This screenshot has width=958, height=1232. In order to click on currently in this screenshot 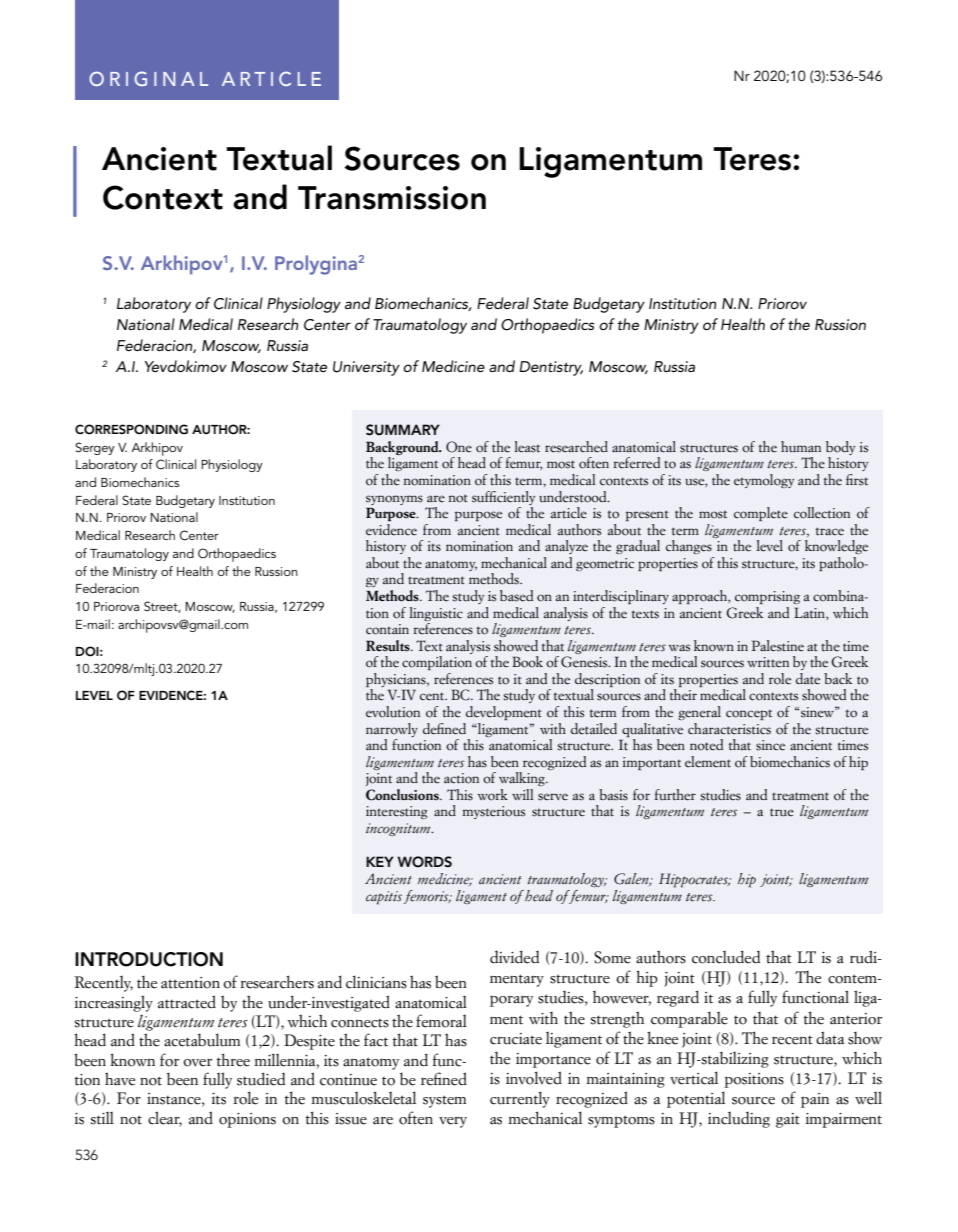, I will do `click(520, 1099)`.
